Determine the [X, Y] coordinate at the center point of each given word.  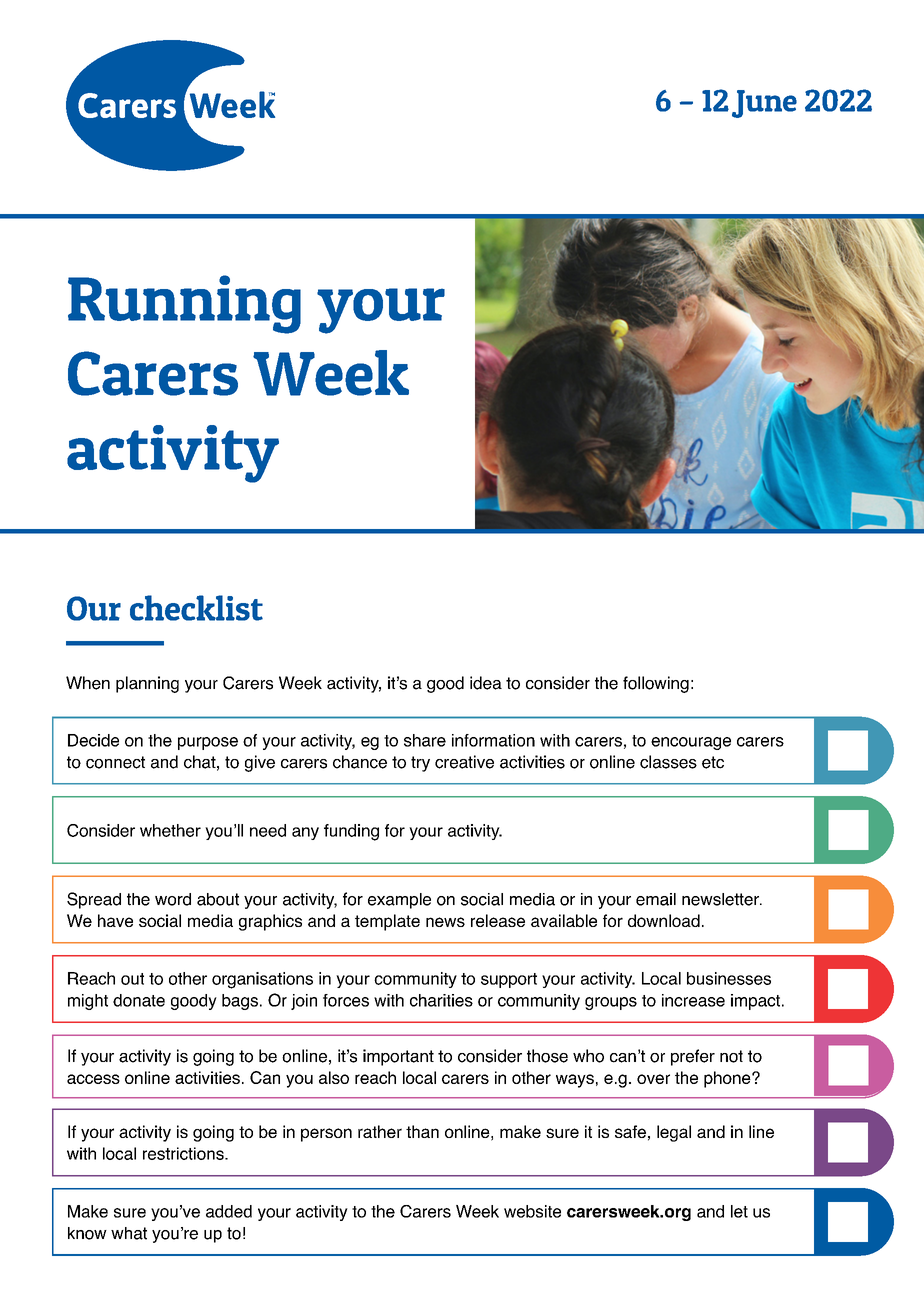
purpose [208, 743]
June [764, 104]
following [656, 684]
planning [147, 684]
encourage [691, 743]
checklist [196, 608]
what [129, 1233]
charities [441, 1000]
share [425, 740]
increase [693, 1000]
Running [184, 304]
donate [139, 1000]
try [420, 764]
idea [486, 683]
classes [668, 762]
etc [713, 762]
